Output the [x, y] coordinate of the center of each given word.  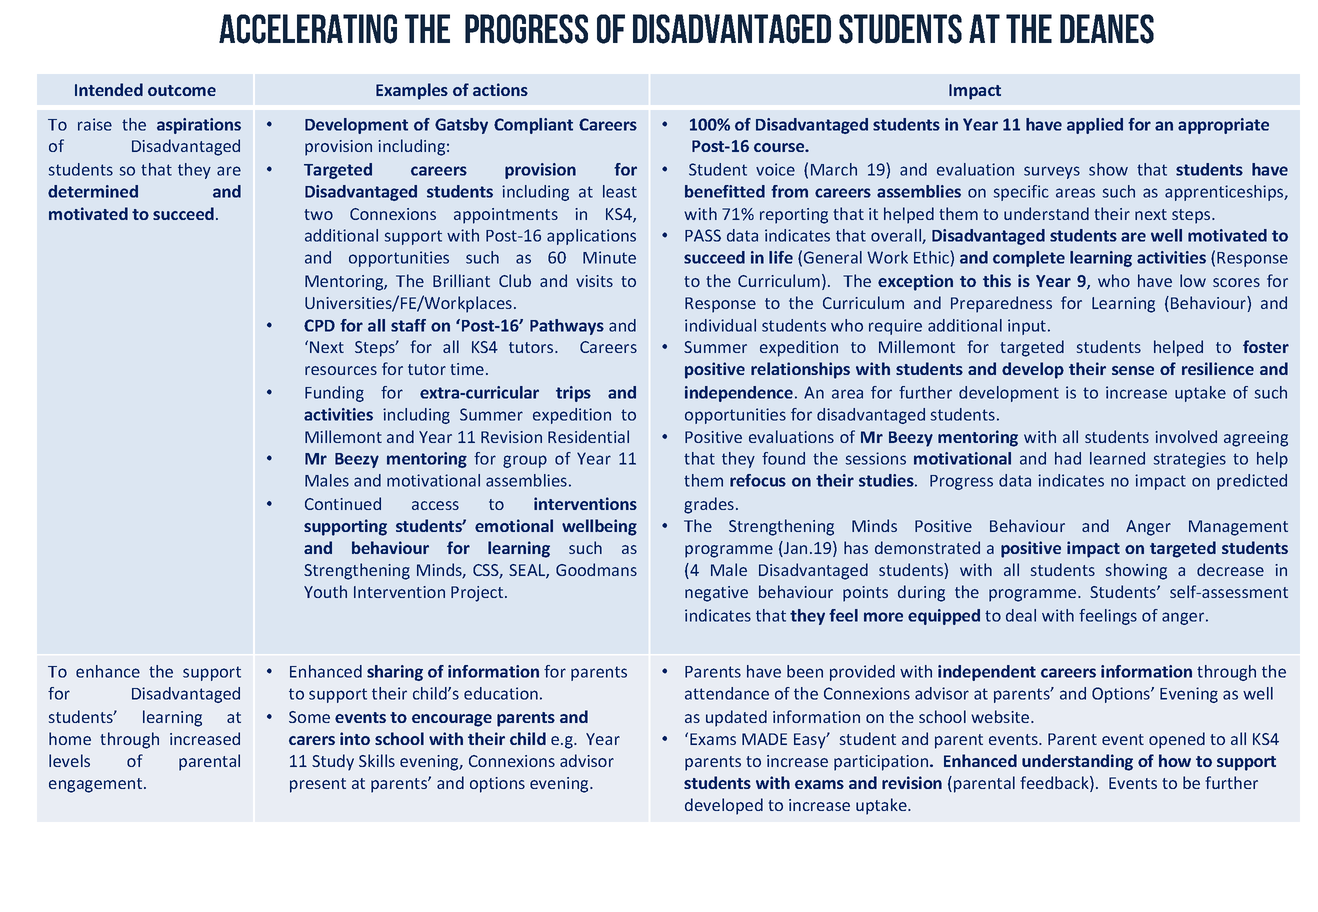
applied [1095, 126]
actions [500, 89]
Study [333, 762]
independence [739, 394]
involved [1186, 436]
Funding [334, 394]
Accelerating [308, 29]
